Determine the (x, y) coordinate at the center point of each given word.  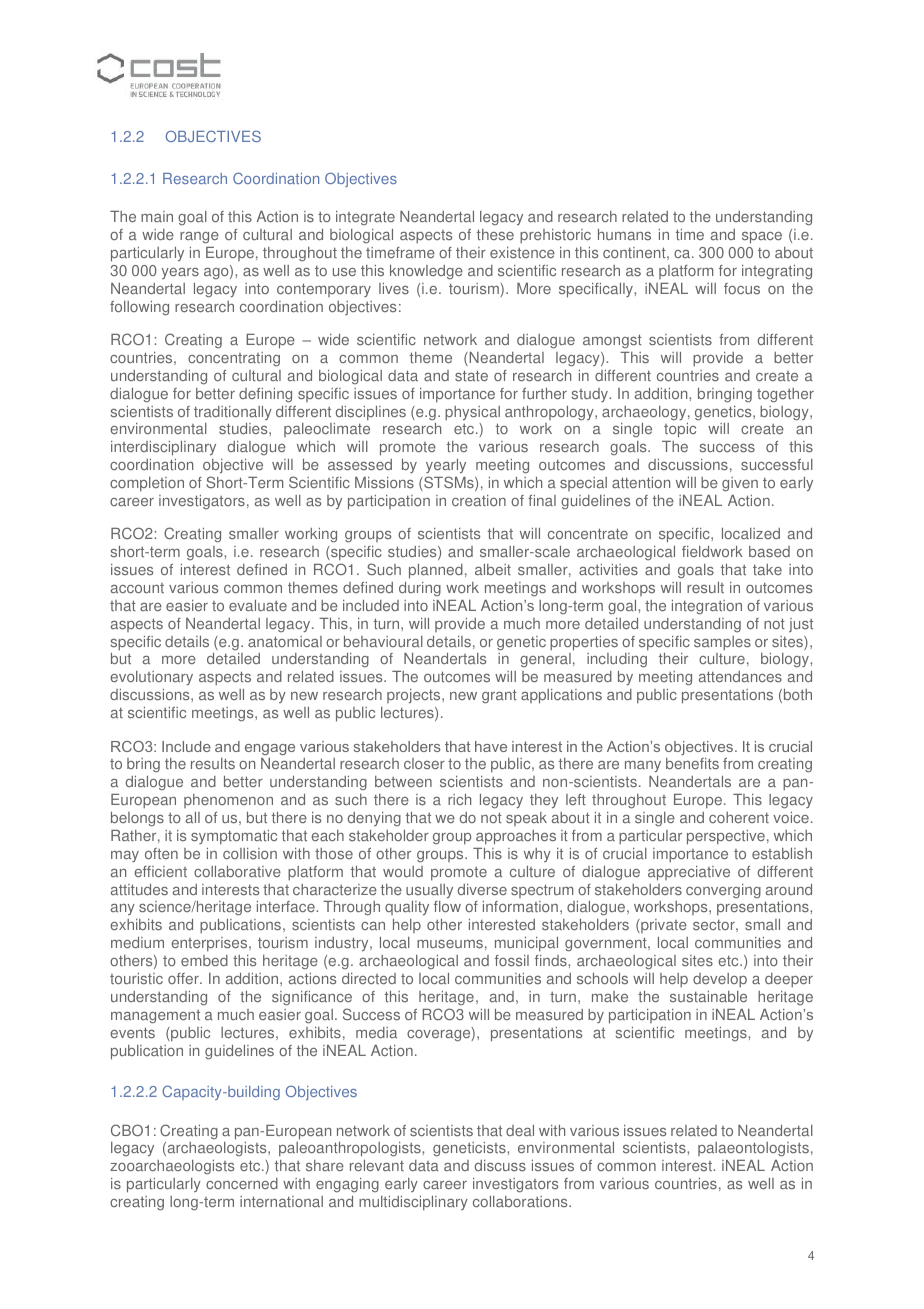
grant (499, 696)
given (740, 484)
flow (447, 906)
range (199, 238)
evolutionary (151, 678)
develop (720, 980)
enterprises (210, 944)
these (495, 235)
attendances (740, 677)
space (762, 238)
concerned (242, 1183)
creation (479, 500)
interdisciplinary (163, 448)
